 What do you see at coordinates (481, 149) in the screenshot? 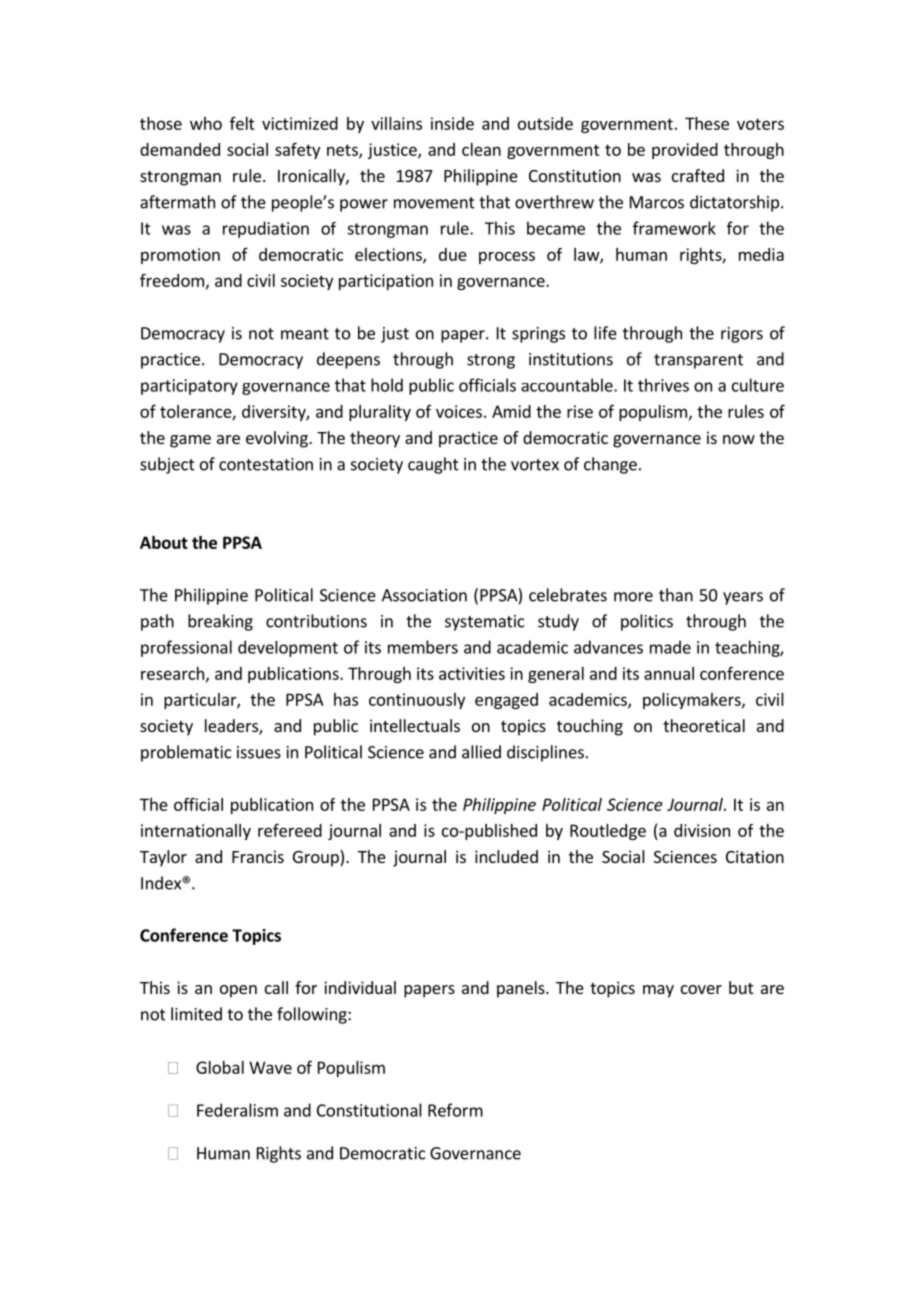
I see `clean` at bounding box center [481, 149].
